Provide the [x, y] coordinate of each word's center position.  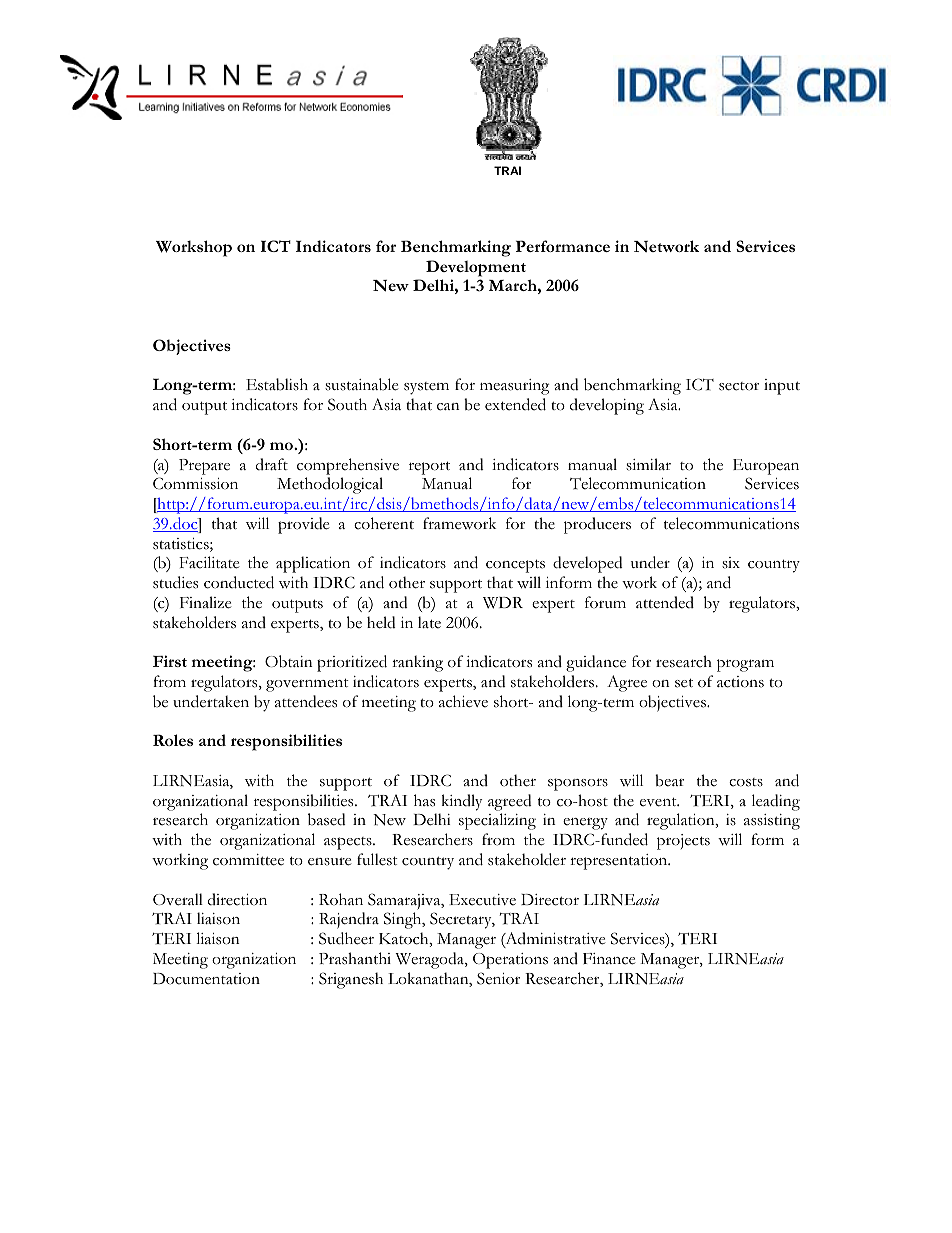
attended [665, 602]
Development [476, 268]
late [429, 622]
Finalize [205, 602]
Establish [277, 384]
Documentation [206, 979]
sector [739, 386]
